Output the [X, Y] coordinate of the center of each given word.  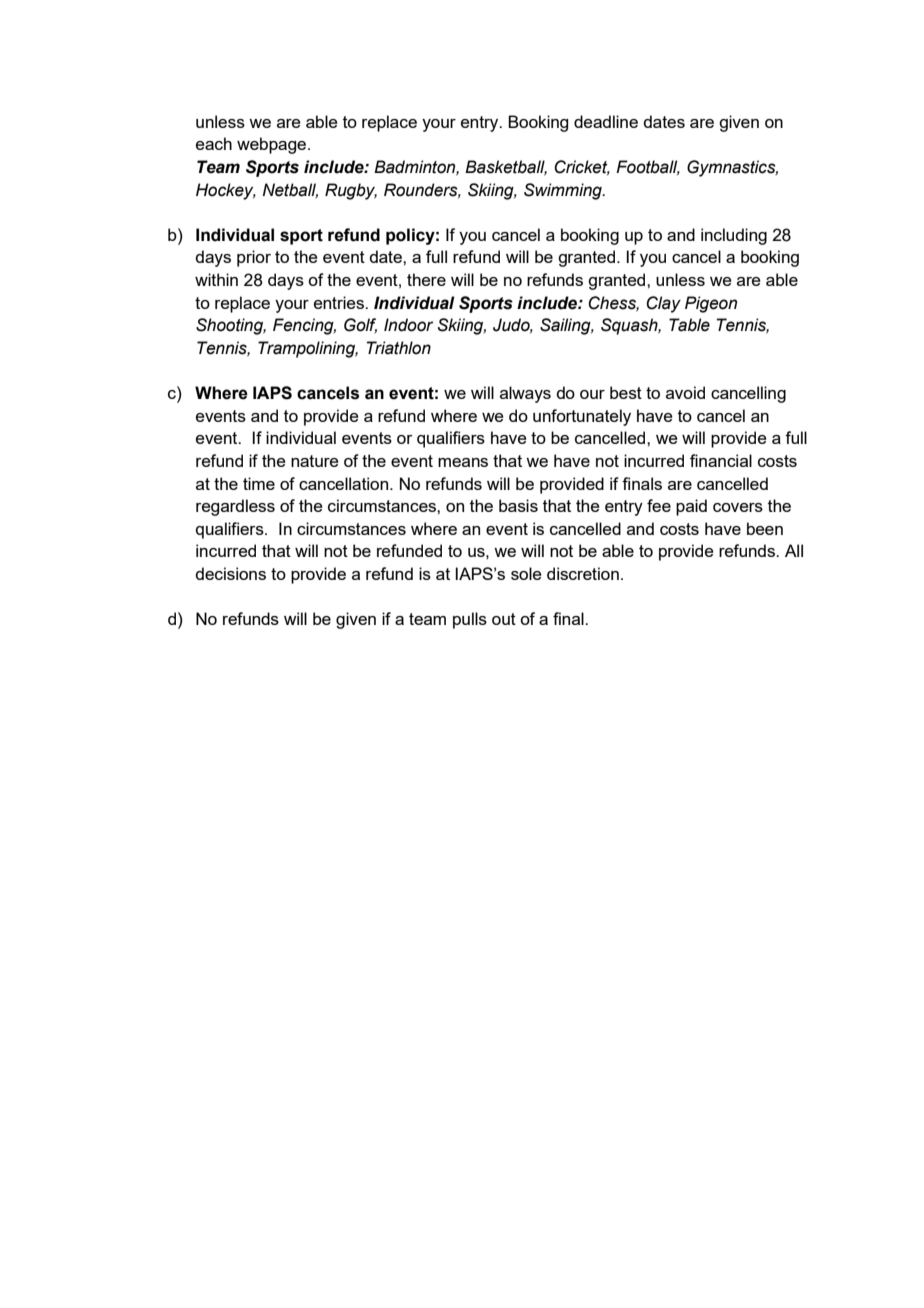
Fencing [304, 326]
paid [691, 507]
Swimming [564, 191]
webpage [273, 145]
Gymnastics [732, 168]
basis [518, 505]
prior [254, 258]
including [734, 236]
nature [315, 461]
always [525, 394]
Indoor [408, 325]
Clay [663, 304]
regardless [235, 507]
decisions [230, 573]
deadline [606, 121]
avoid [685, 392]
